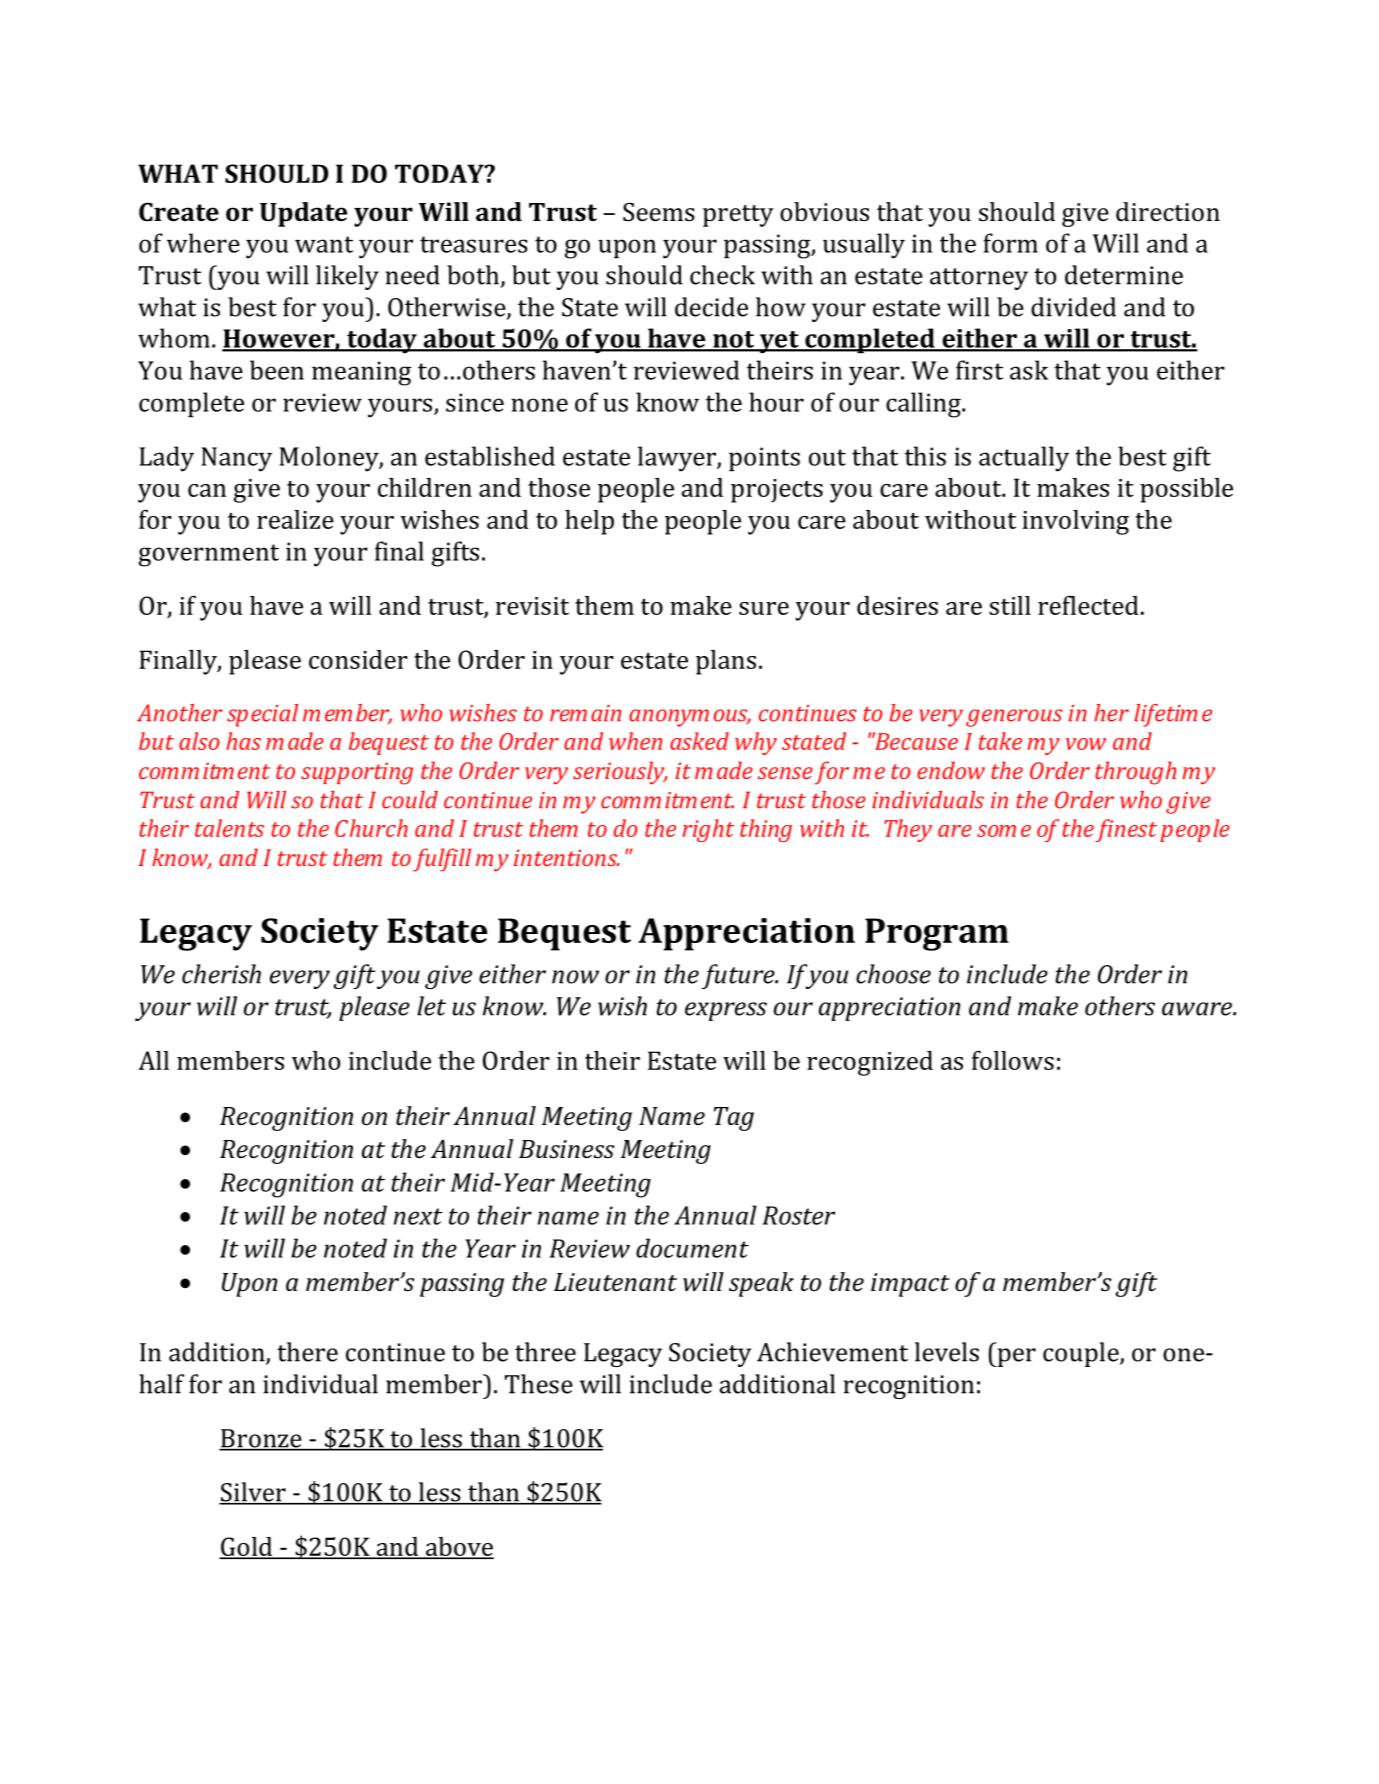 The height and width of the screenshot is (1784, 1379). I want to click on form, so click(1010, 243).
